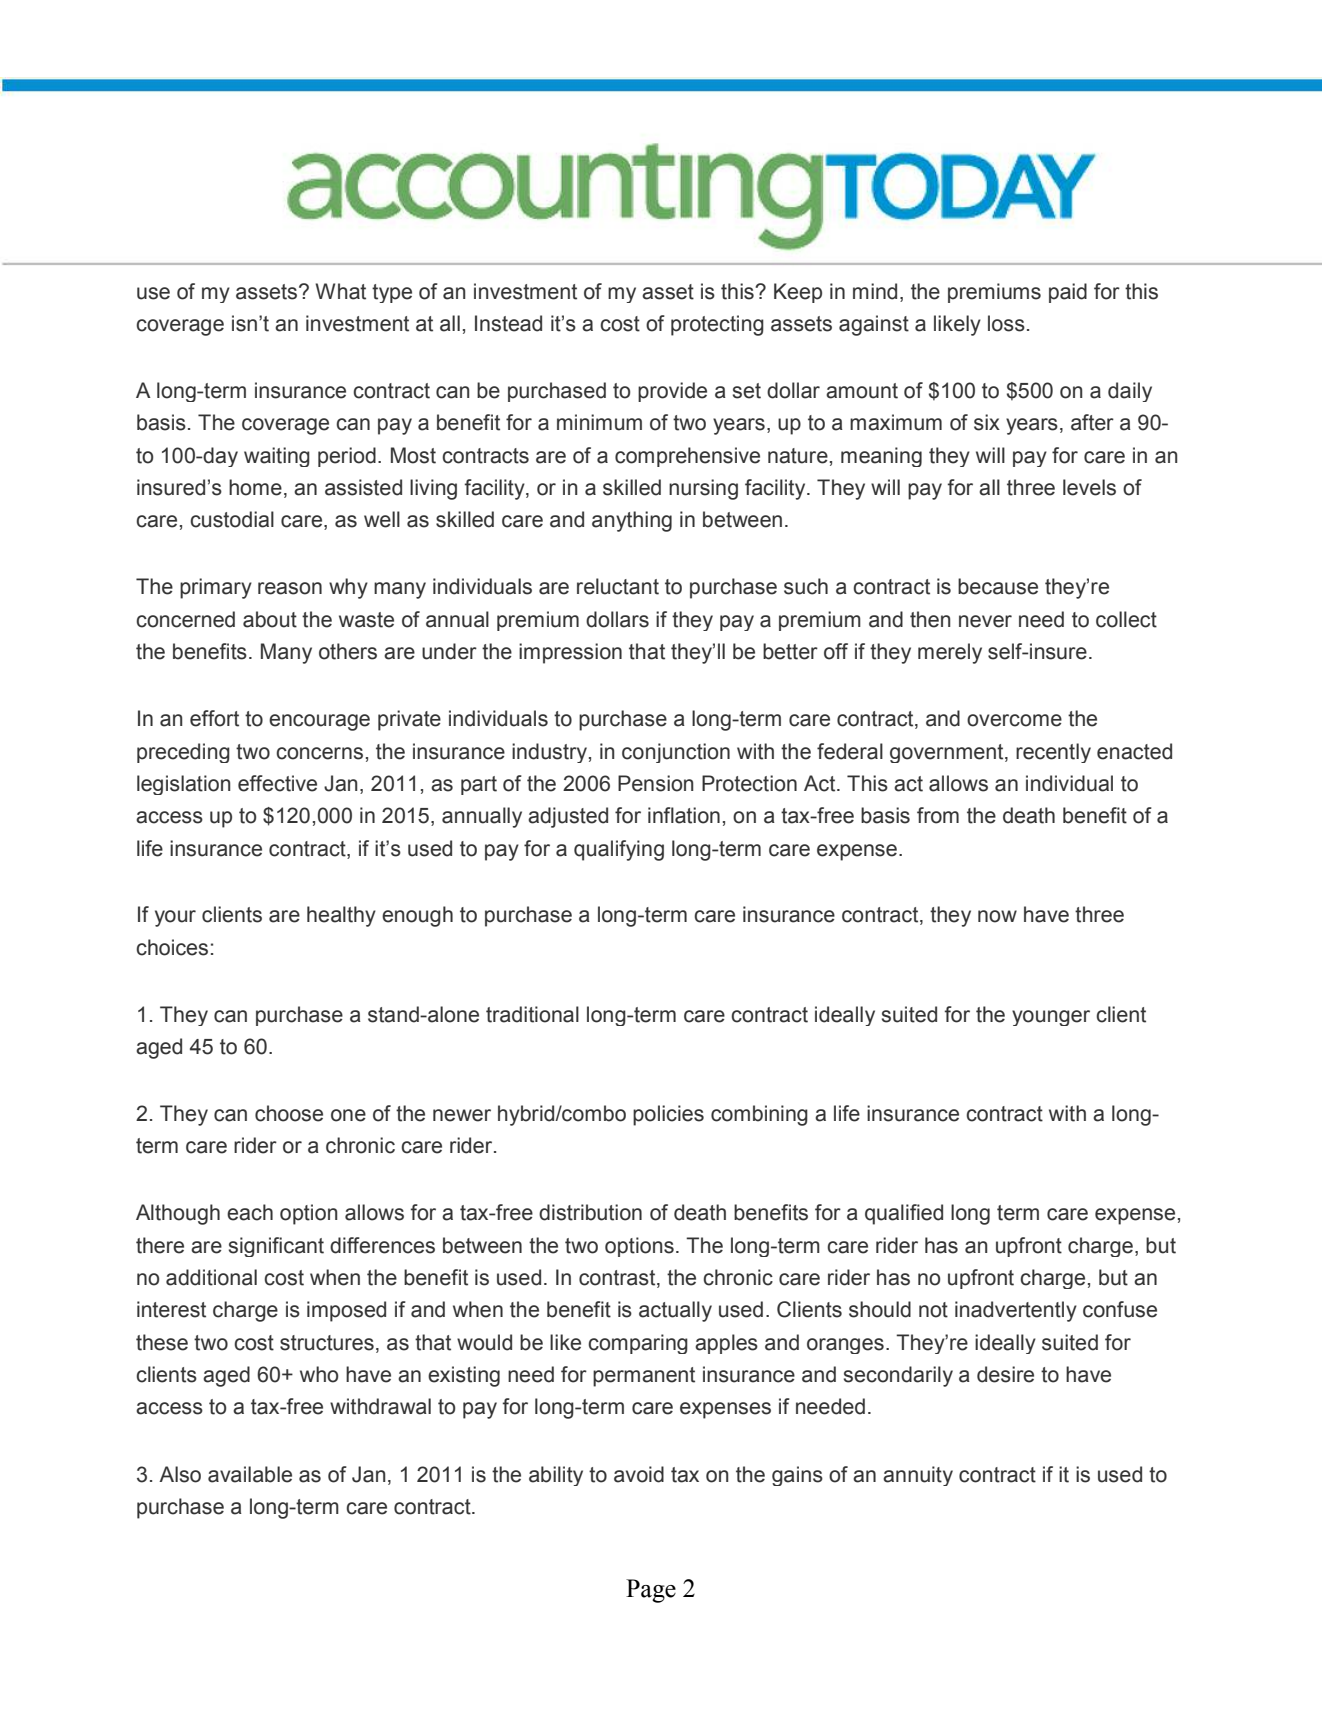 Image resolution: width=1322 pixels, height=1711 pixels. I want to click on never, so click(985, 621).
